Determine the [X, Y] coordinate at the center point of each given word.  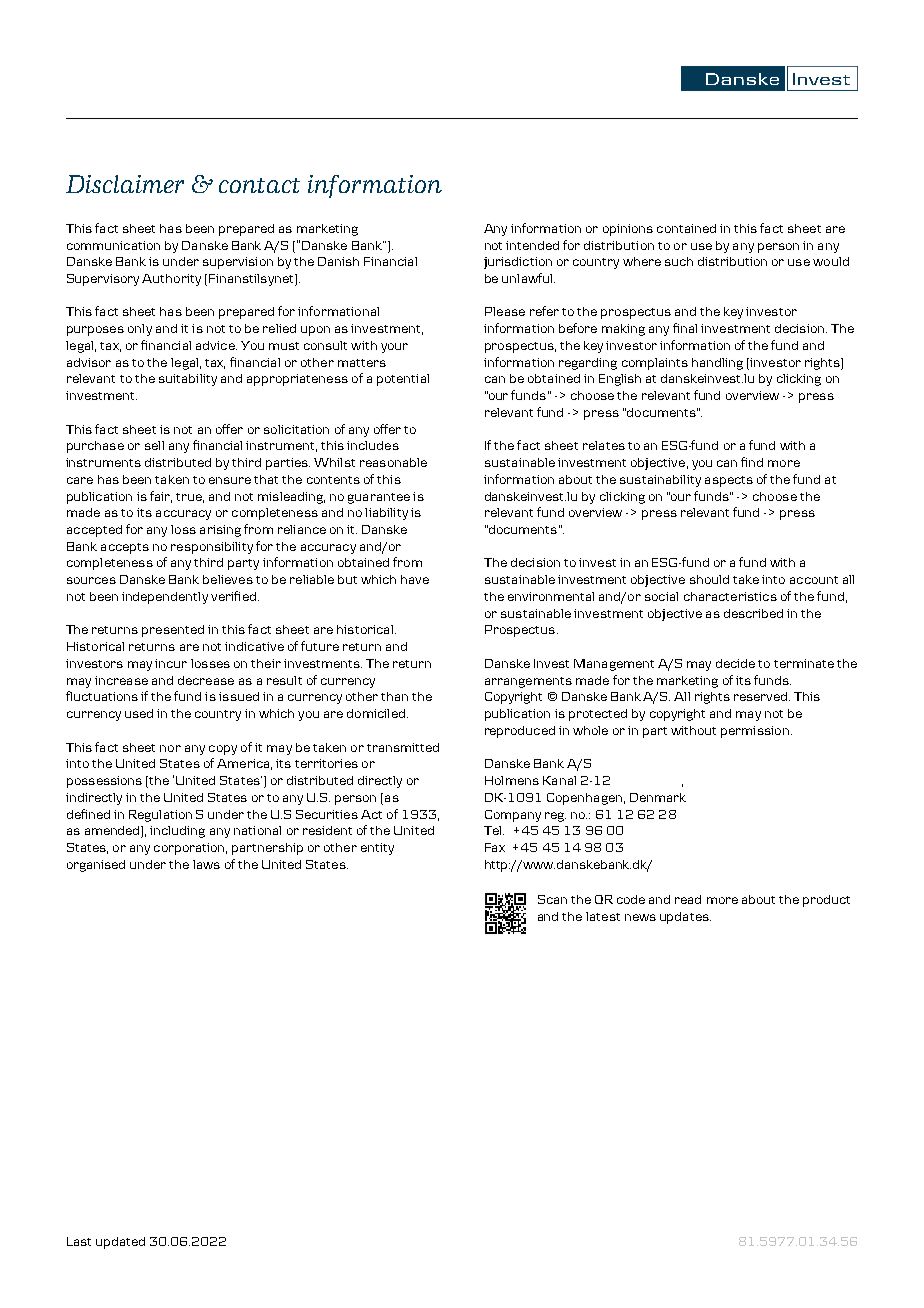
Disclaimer [125, 184]
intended [532, 245]
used [139, 713]
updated [120, 1243]
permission [755, 732]
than [394, 696]
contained [686, 228]
